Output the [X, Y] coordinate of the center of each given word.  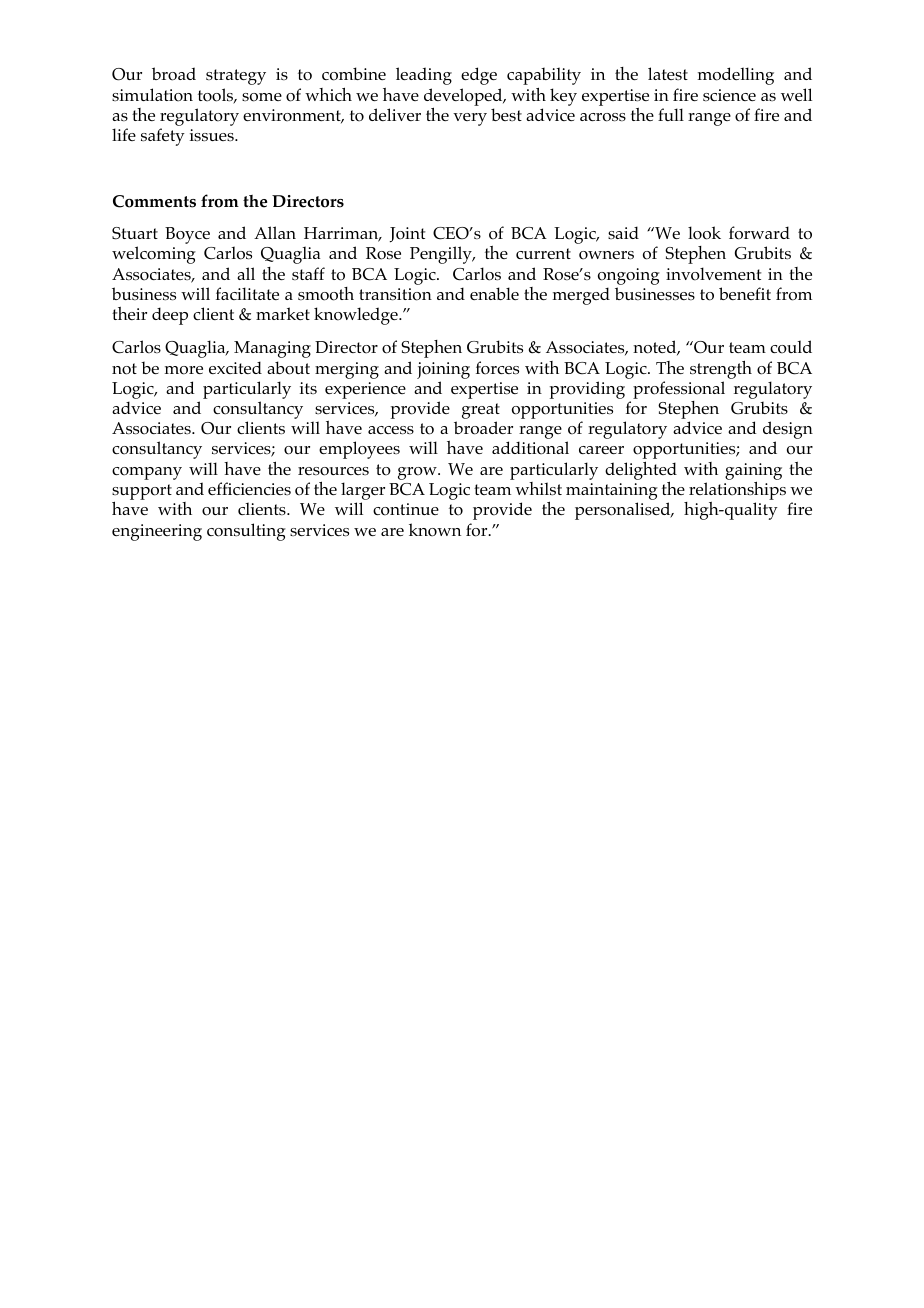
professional [679, 390]
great [481, 412]
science [729, 95]
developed [464, 98]
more [184, 370]
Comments [154, 201]
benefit [745, 293]
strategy [236, 77]
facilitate [247, 293]
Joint [408, 235]
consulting [246, 532]
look [704, 233]
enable [494, 293]
